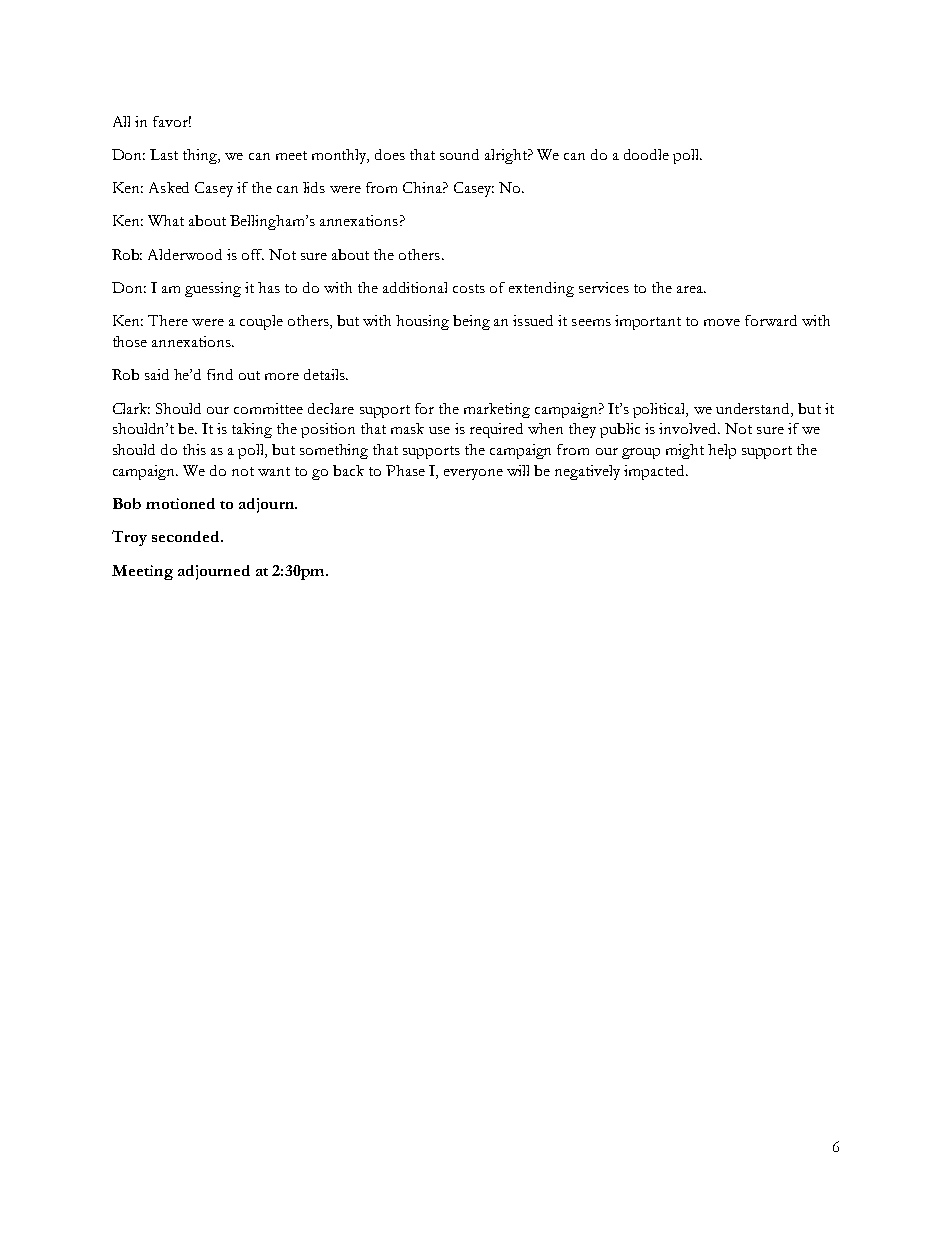  I want to click on use, so click(439, 430).
